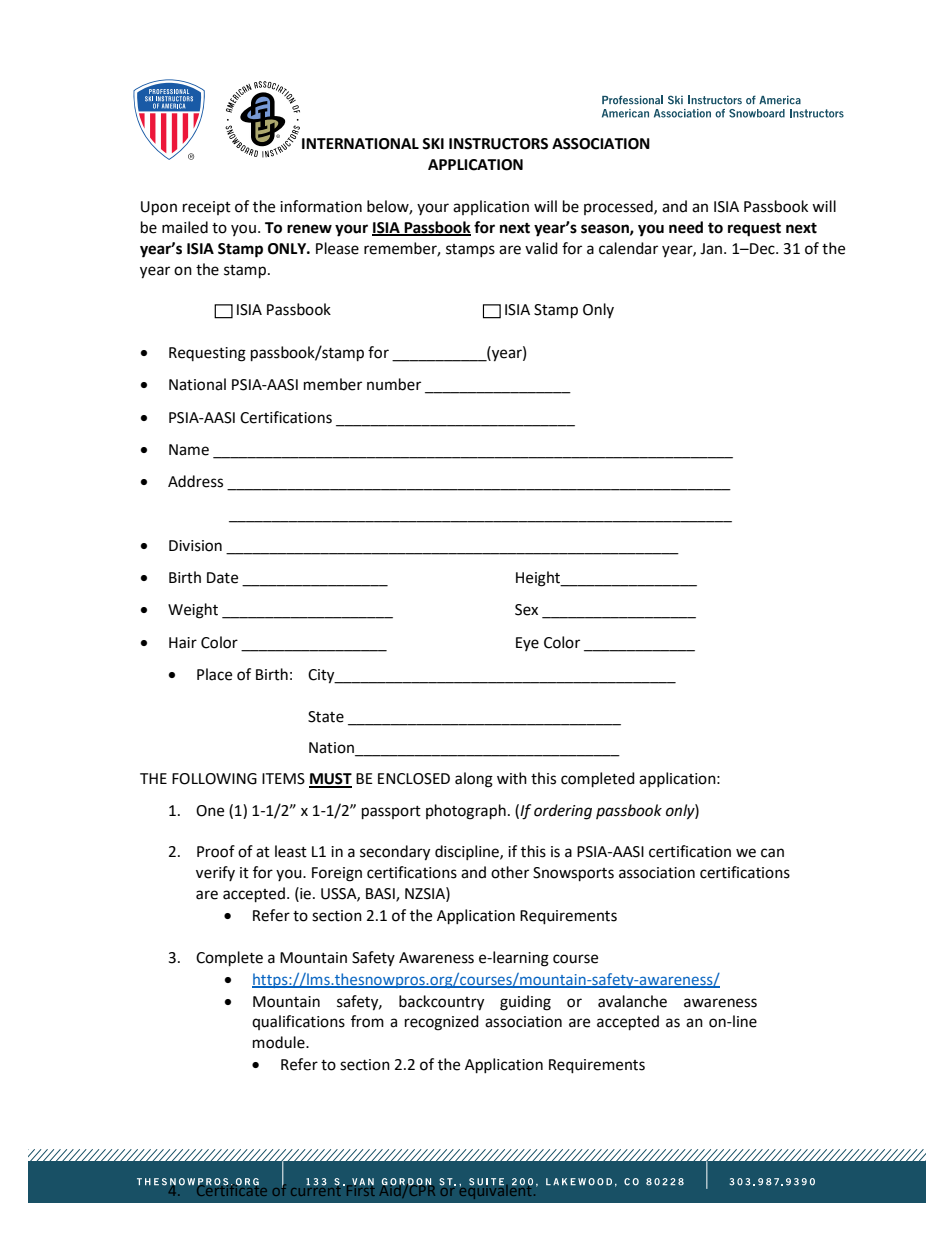 This screenshot has height=1233, width=952. Describe the element at coordinates (526, 610) in the screenshot. I see `Sex` at that location.
